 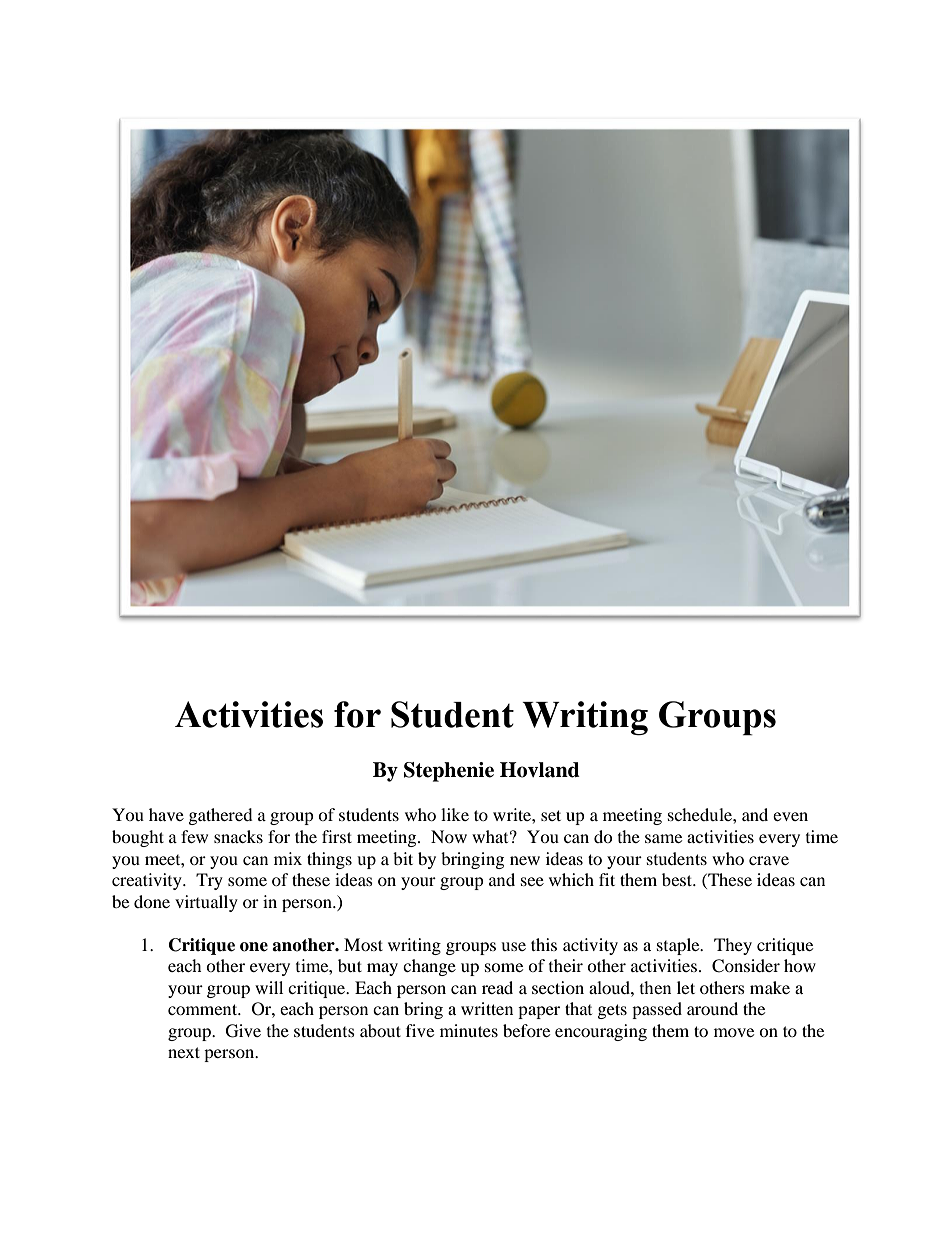 I want to click on Stephenie, so click(x=449, y=772).
